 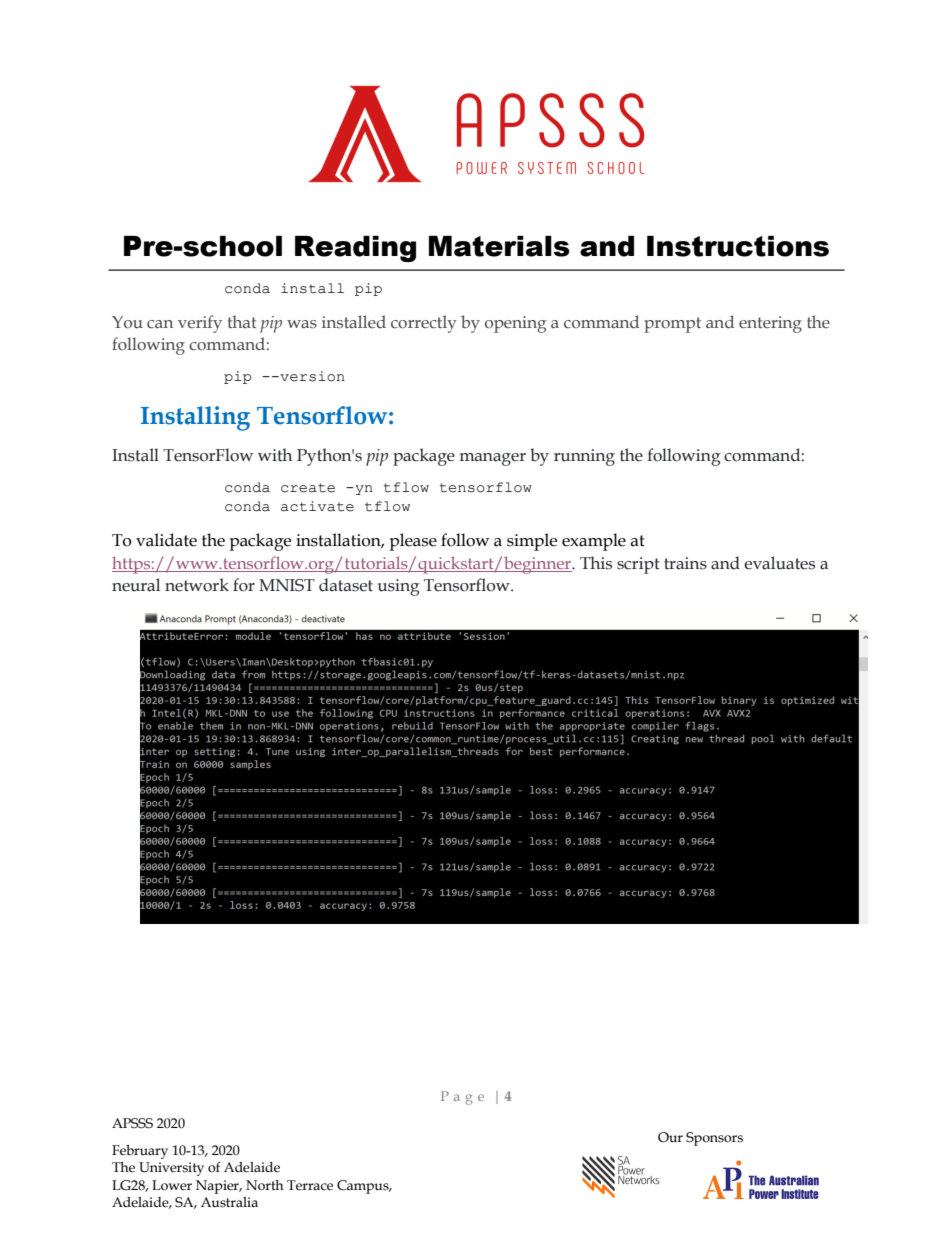 What do you see at coordinates (197, 585) in the page?
I see `network` at bounding box center [197, 585].
